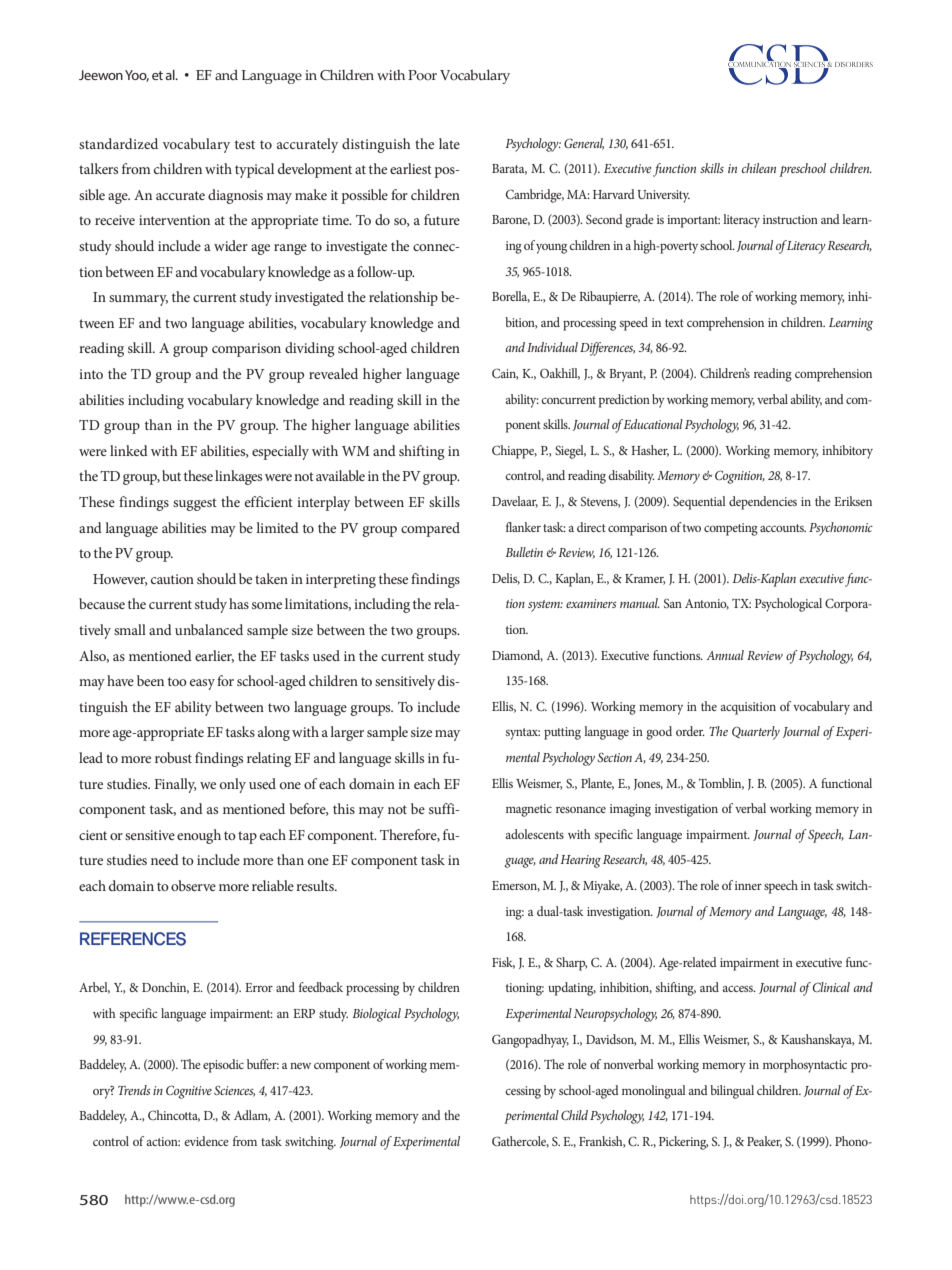  What do you see at coordinates (748, 885) in the screenshot?
I see `inner` at bounding box center [748, 885].
